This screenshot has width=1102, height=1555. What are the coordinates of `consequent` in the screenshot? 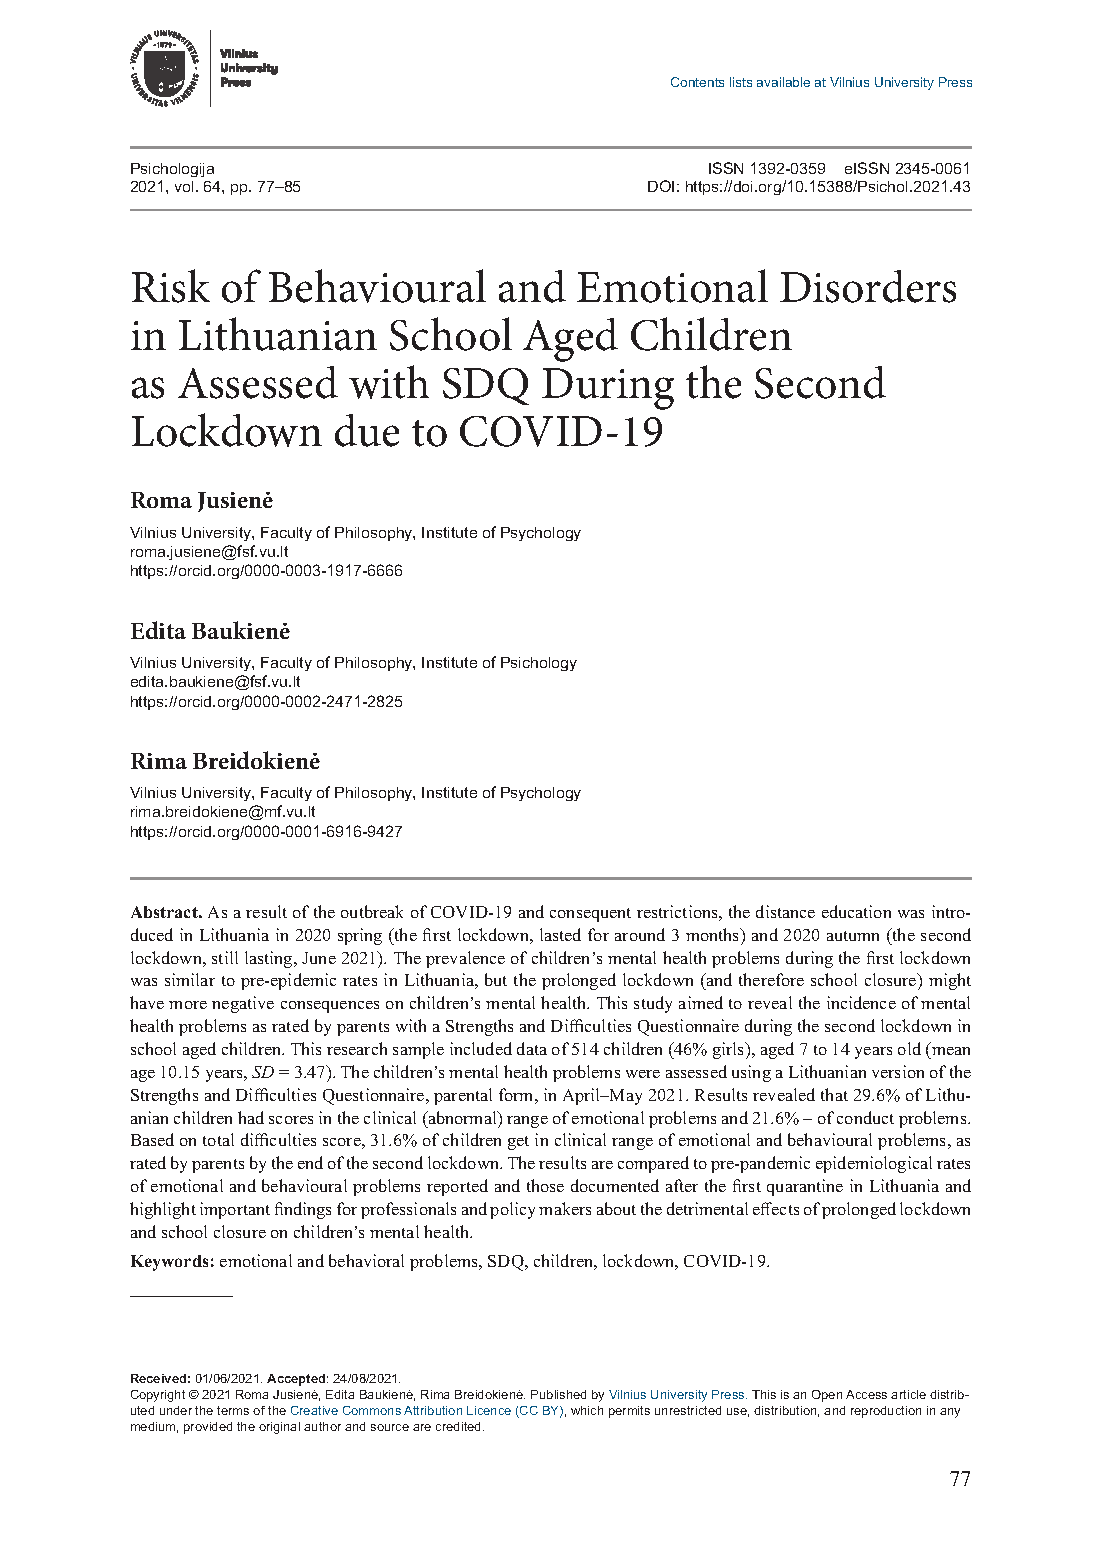 It's located at (590, 915).
